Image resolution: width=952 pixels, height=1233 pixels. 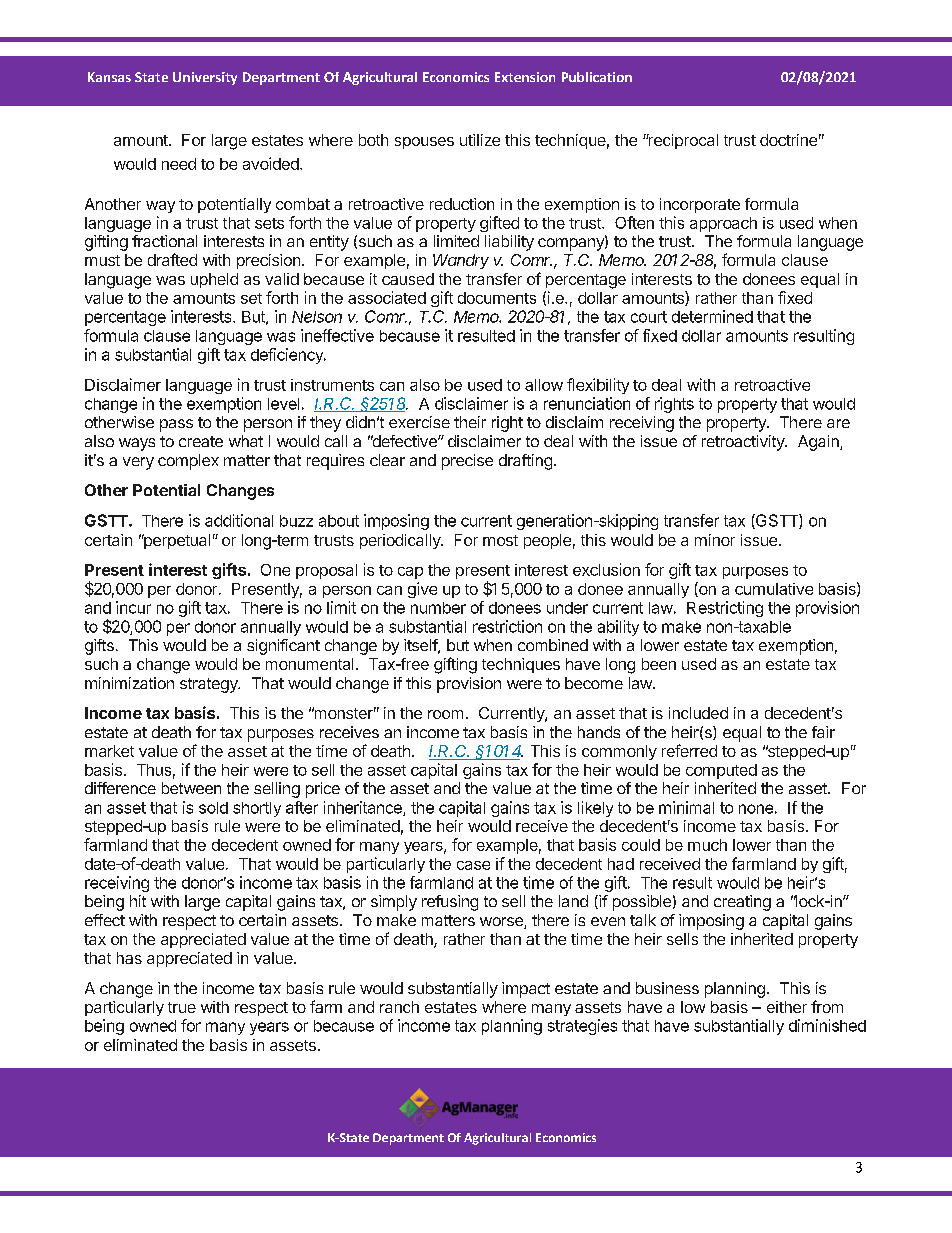 I want to click on impact, so click(x=526, y=990).
